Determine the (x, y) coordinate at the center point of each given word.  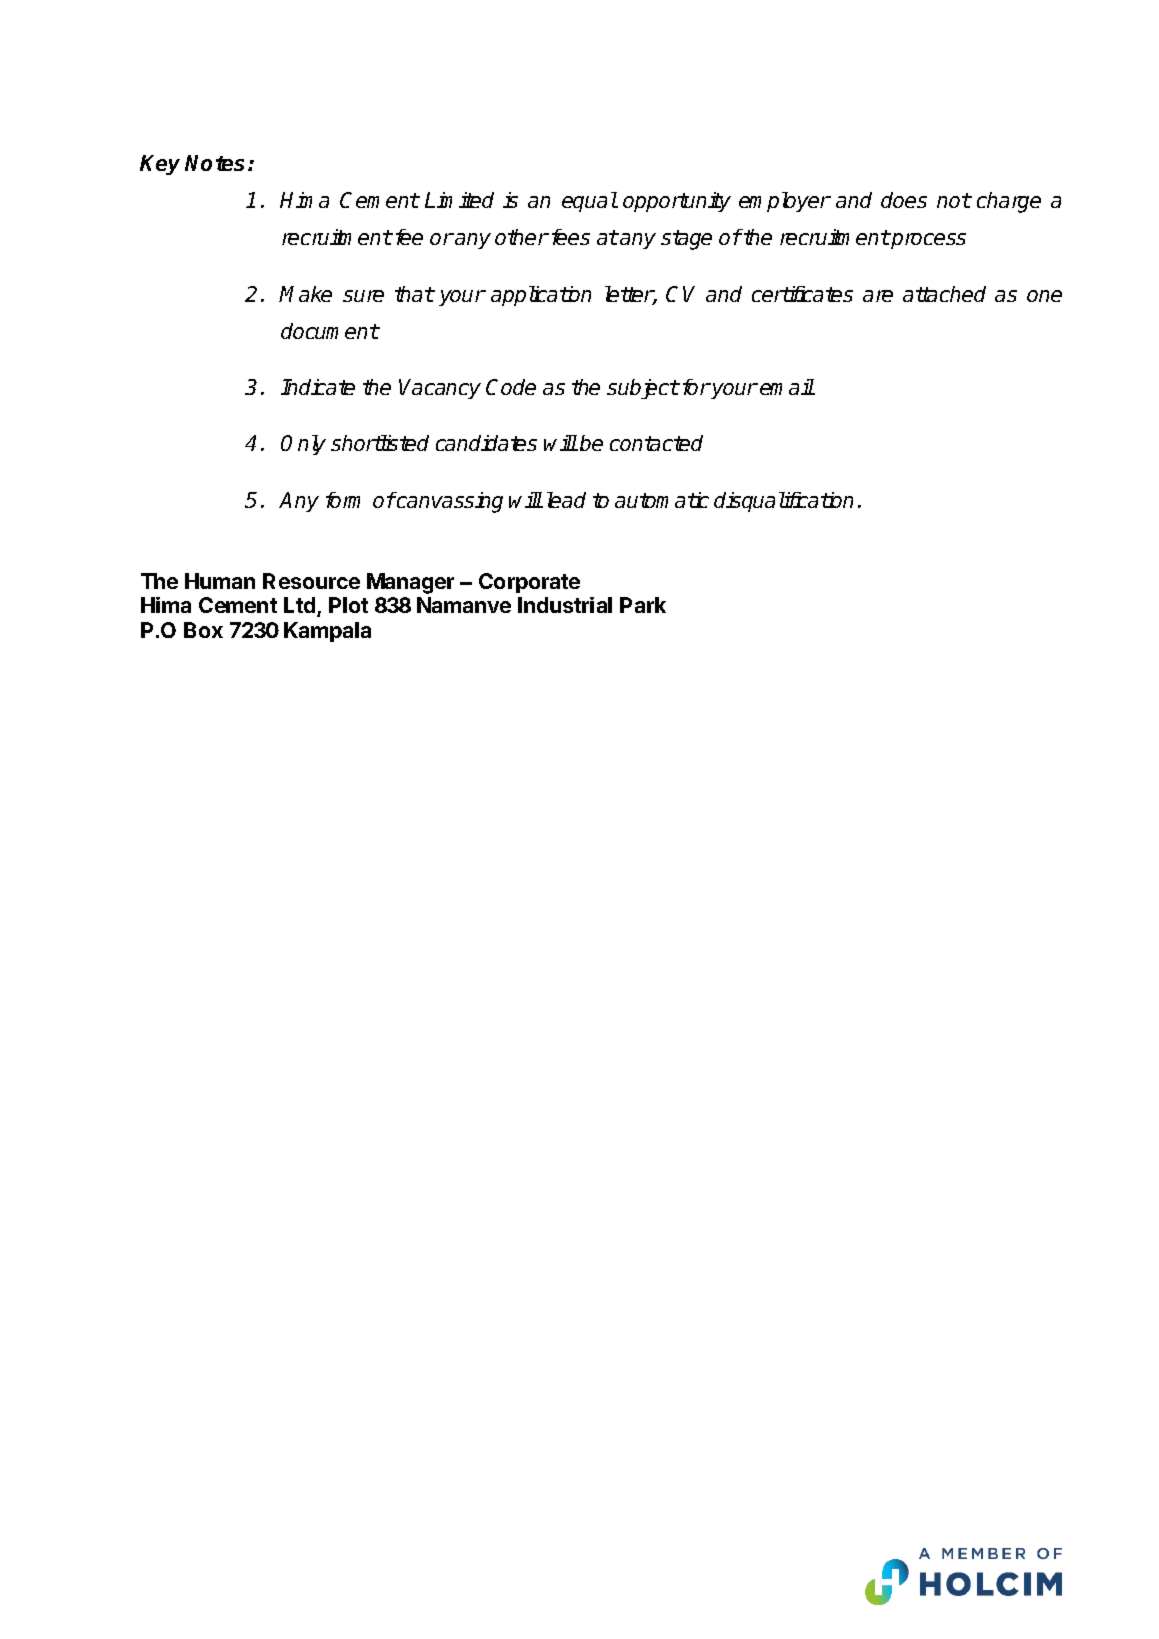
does (904, 200)
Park (643, 605)
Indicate (318, 387)
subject (643, 389)
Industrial (565, 605)
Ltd (301, 606)
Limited (459, 200)
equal (590, 202)
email (787, 387)
